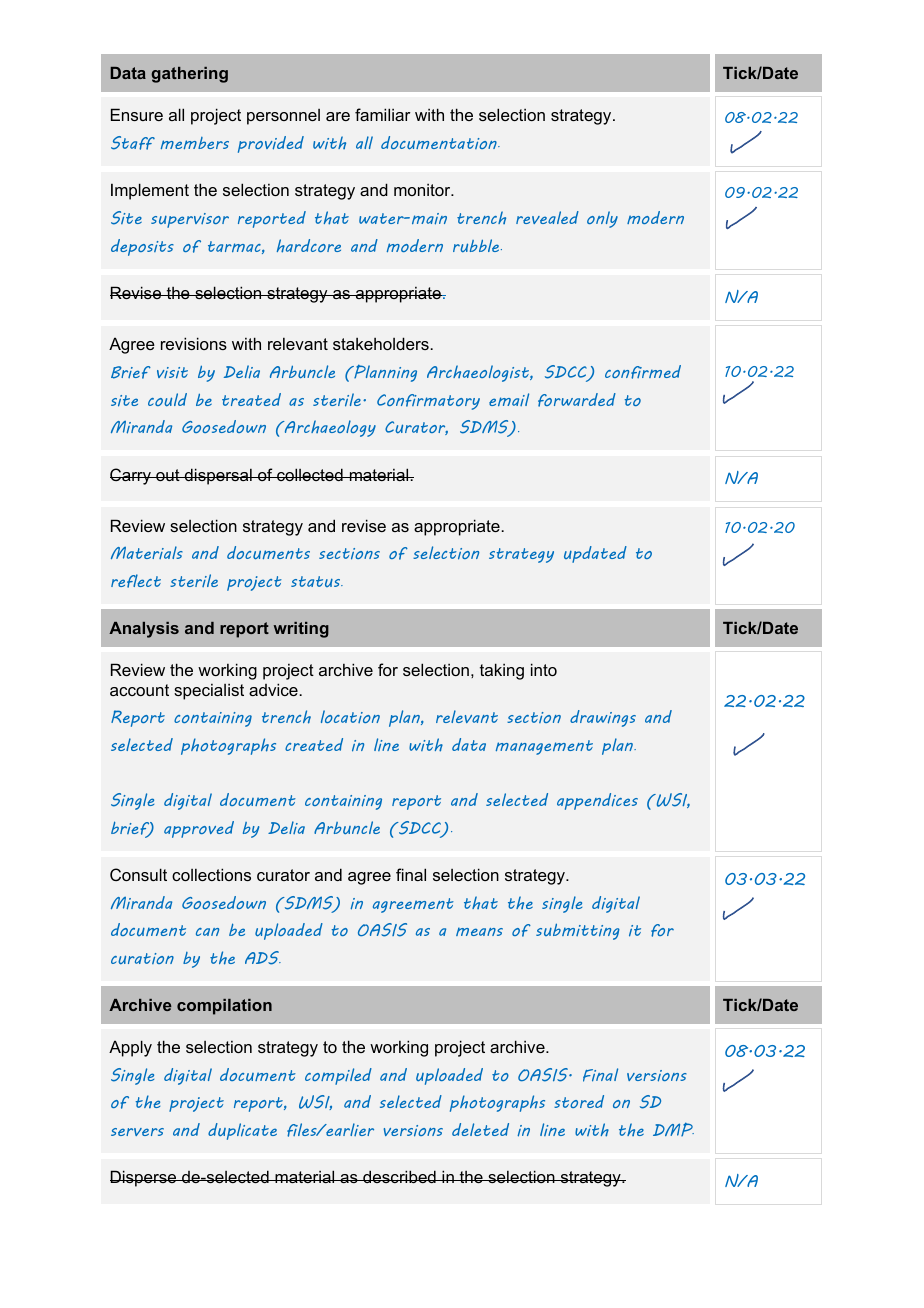 The image size is (924, 1308). What do you see at coordinates (579, 1101) in the screenshot?
I see `stored` at bounding box center [579, 1101].
